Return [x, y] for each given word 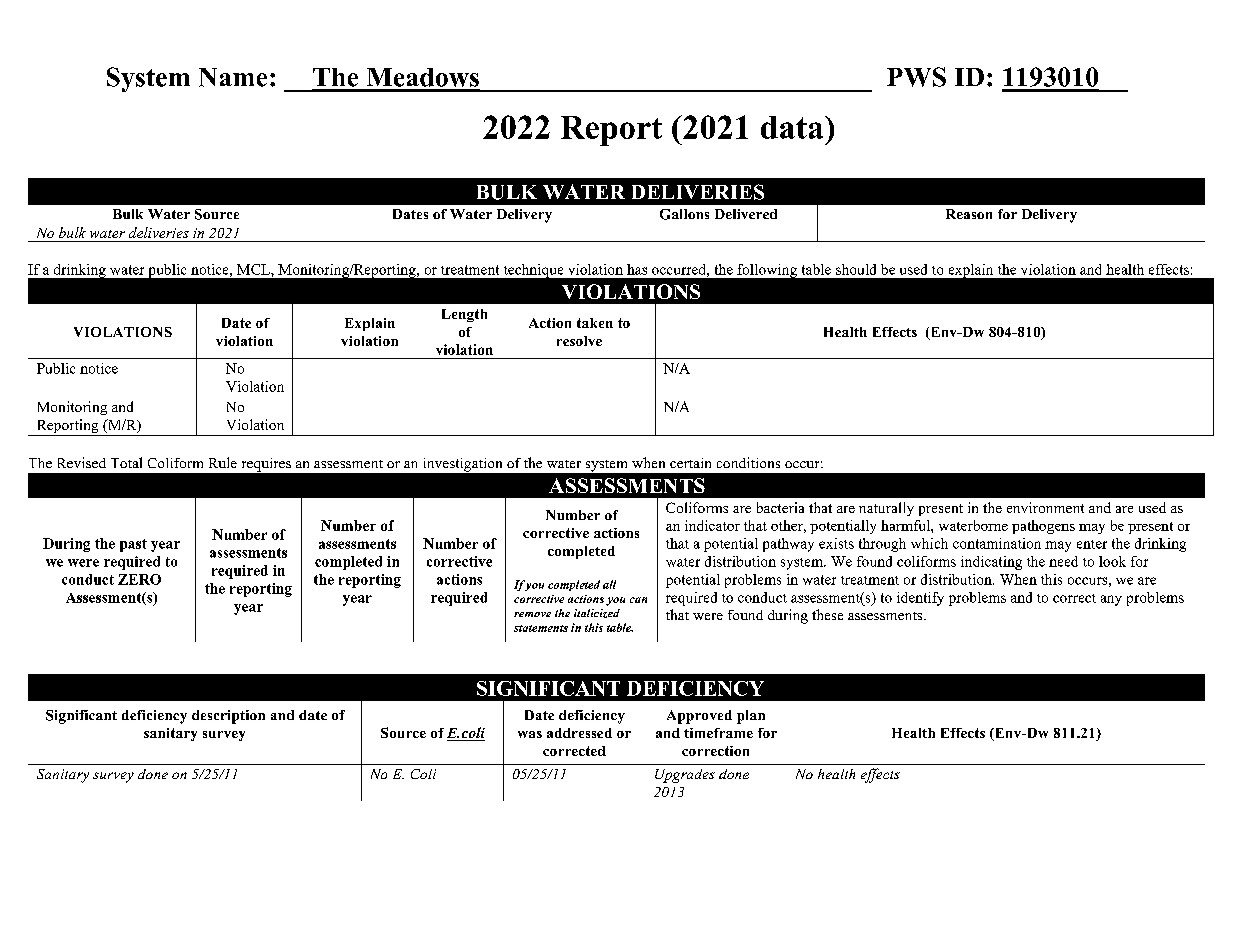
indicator [712, 525]
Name [233, 77]
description [228, 717]
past [133, 545]
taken [595, 323]
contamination [997, 543]
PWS [916, 77]
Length [464, 315]
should [856, 269]
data [793, 127]
